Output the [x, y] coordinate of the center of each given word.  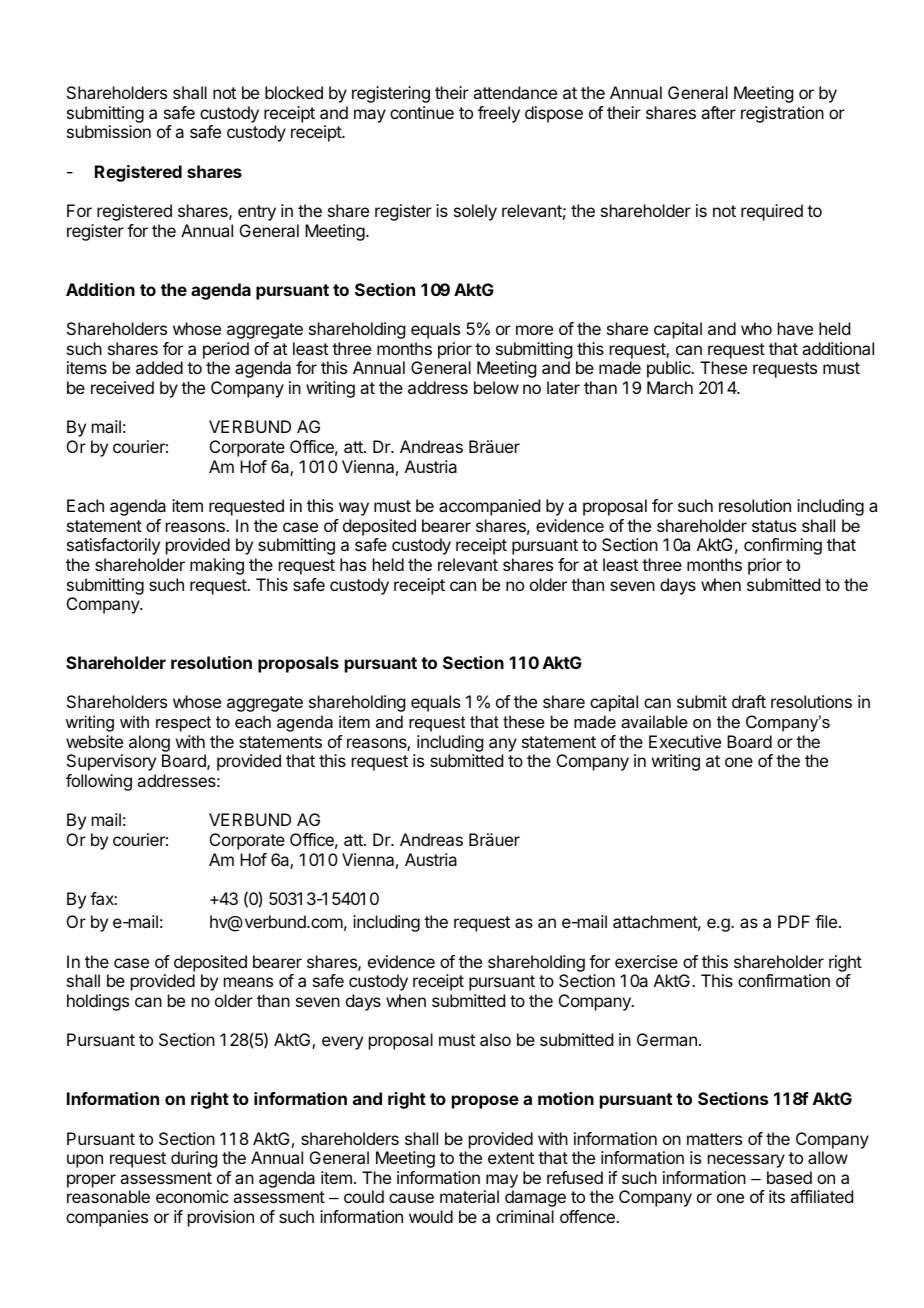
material [469, 1196]
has [353, 564]
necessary [746, 1161]
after [718, 112]
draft [749, 701]
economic [192, 1196]
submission [109, 131]
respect [183, 724]
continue [422, 112]
